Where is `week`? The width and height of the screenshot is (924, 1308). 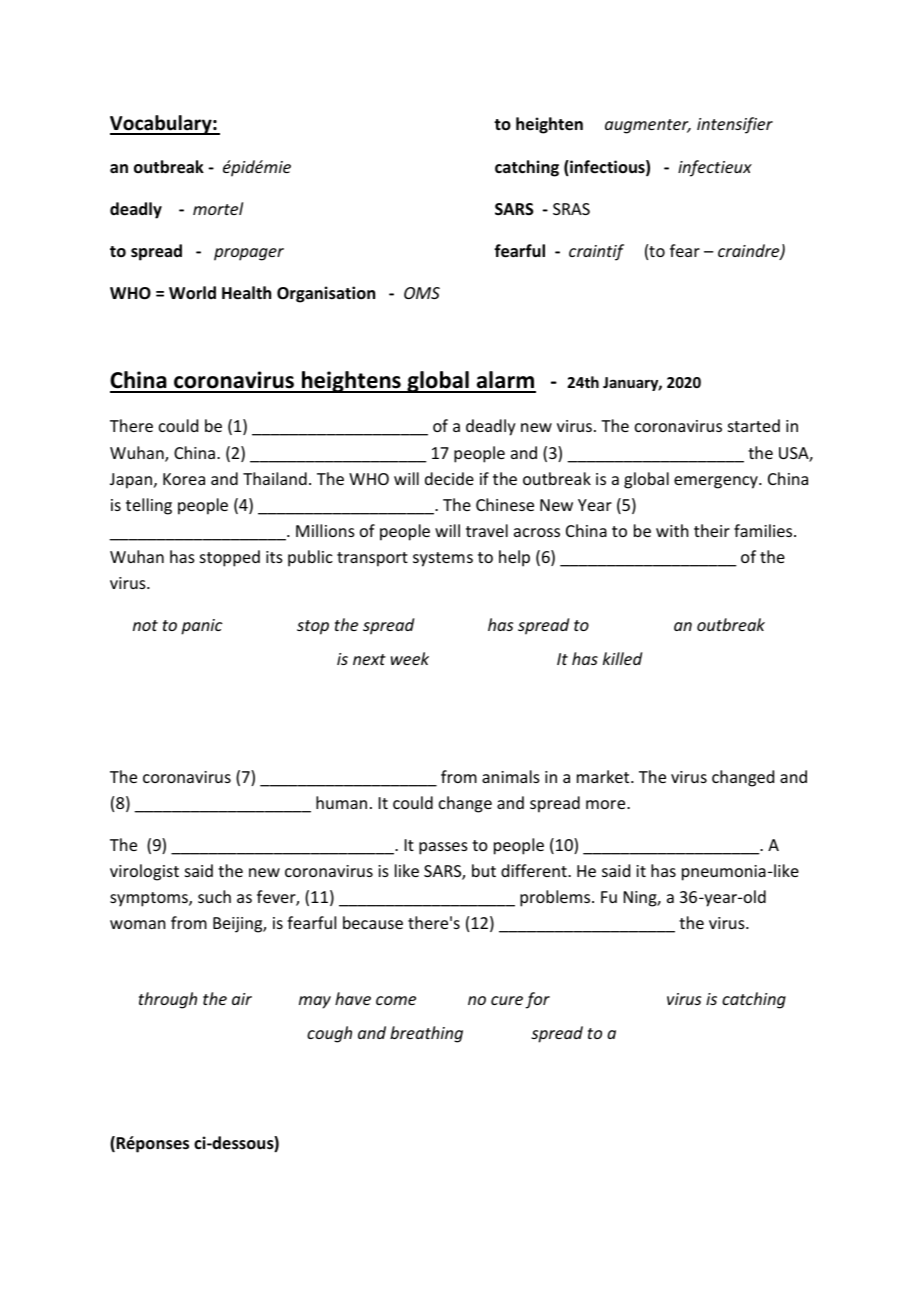 week is located at coordinates (410, 658).
